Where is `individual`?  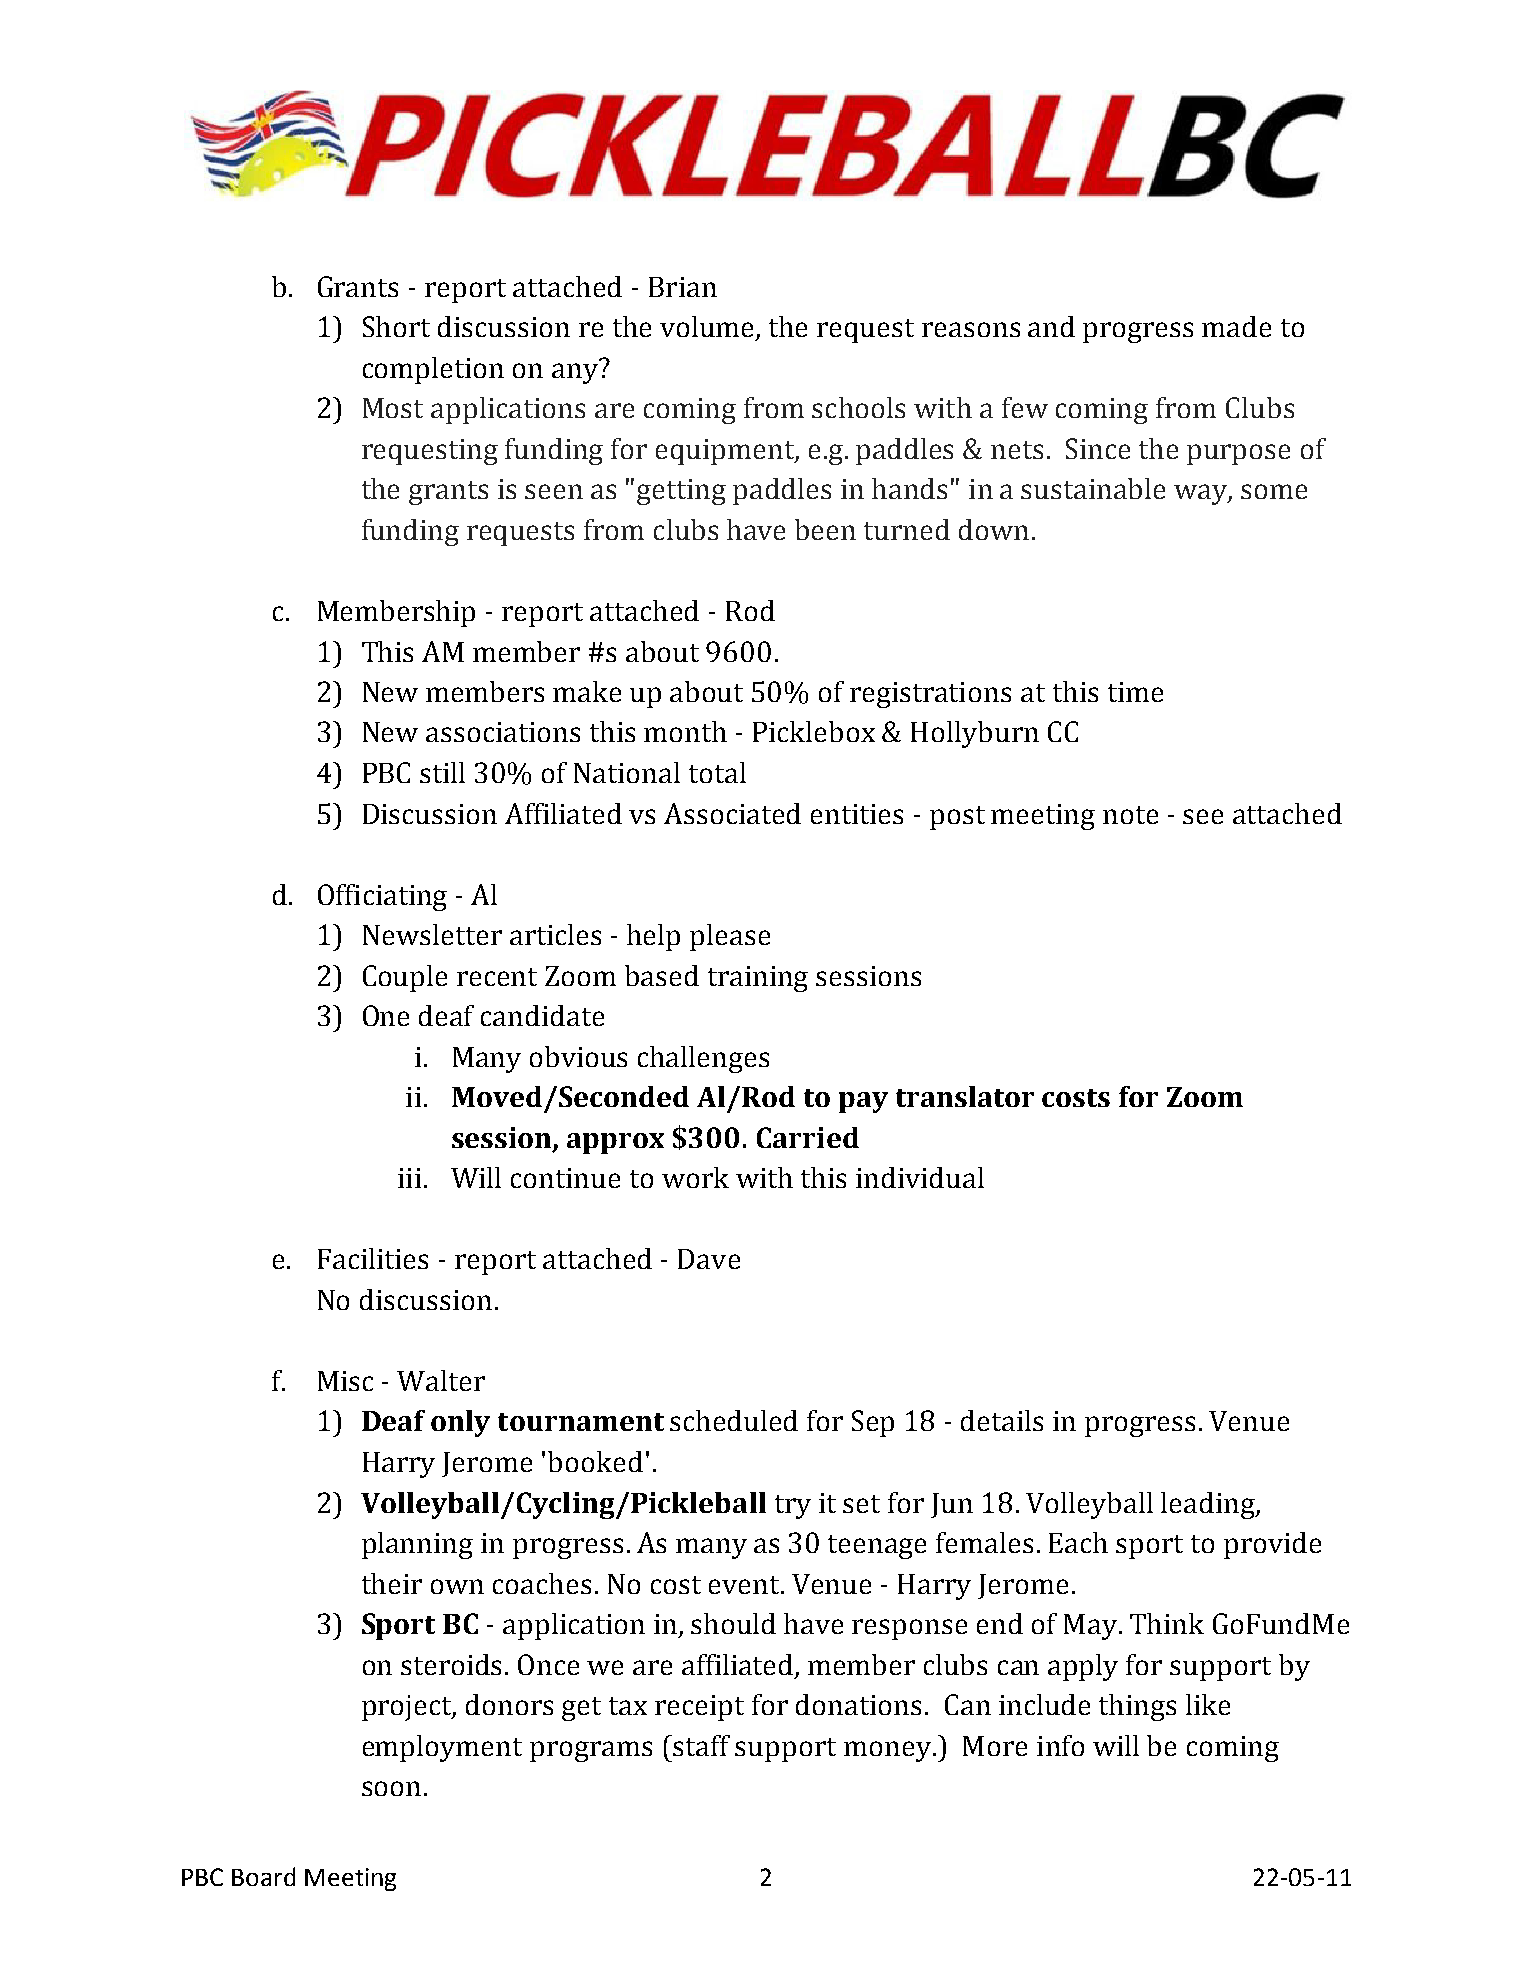
individual is located at coordinates (920, 1177).
